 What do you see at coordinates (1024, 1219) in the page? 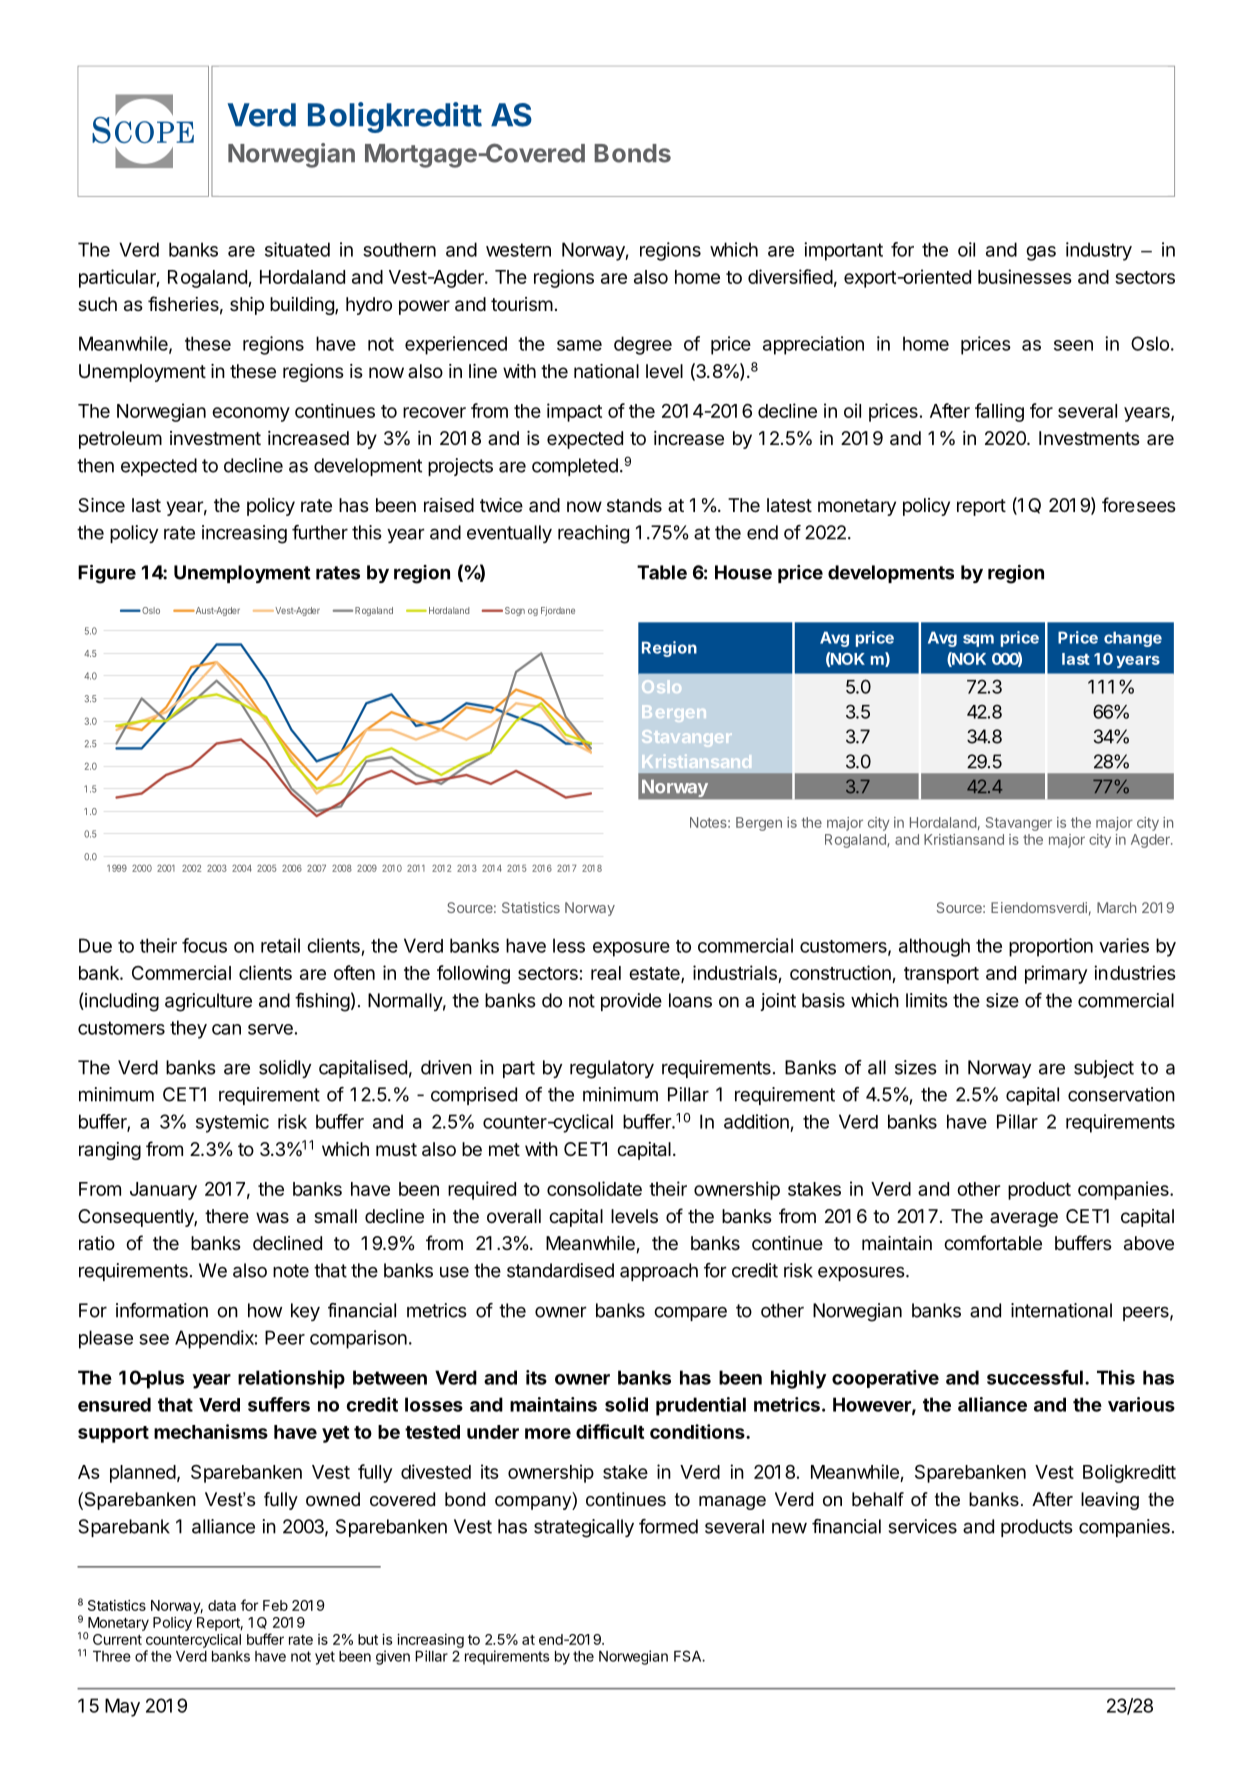
I see `average` at bounding box center [1024, 1219].
